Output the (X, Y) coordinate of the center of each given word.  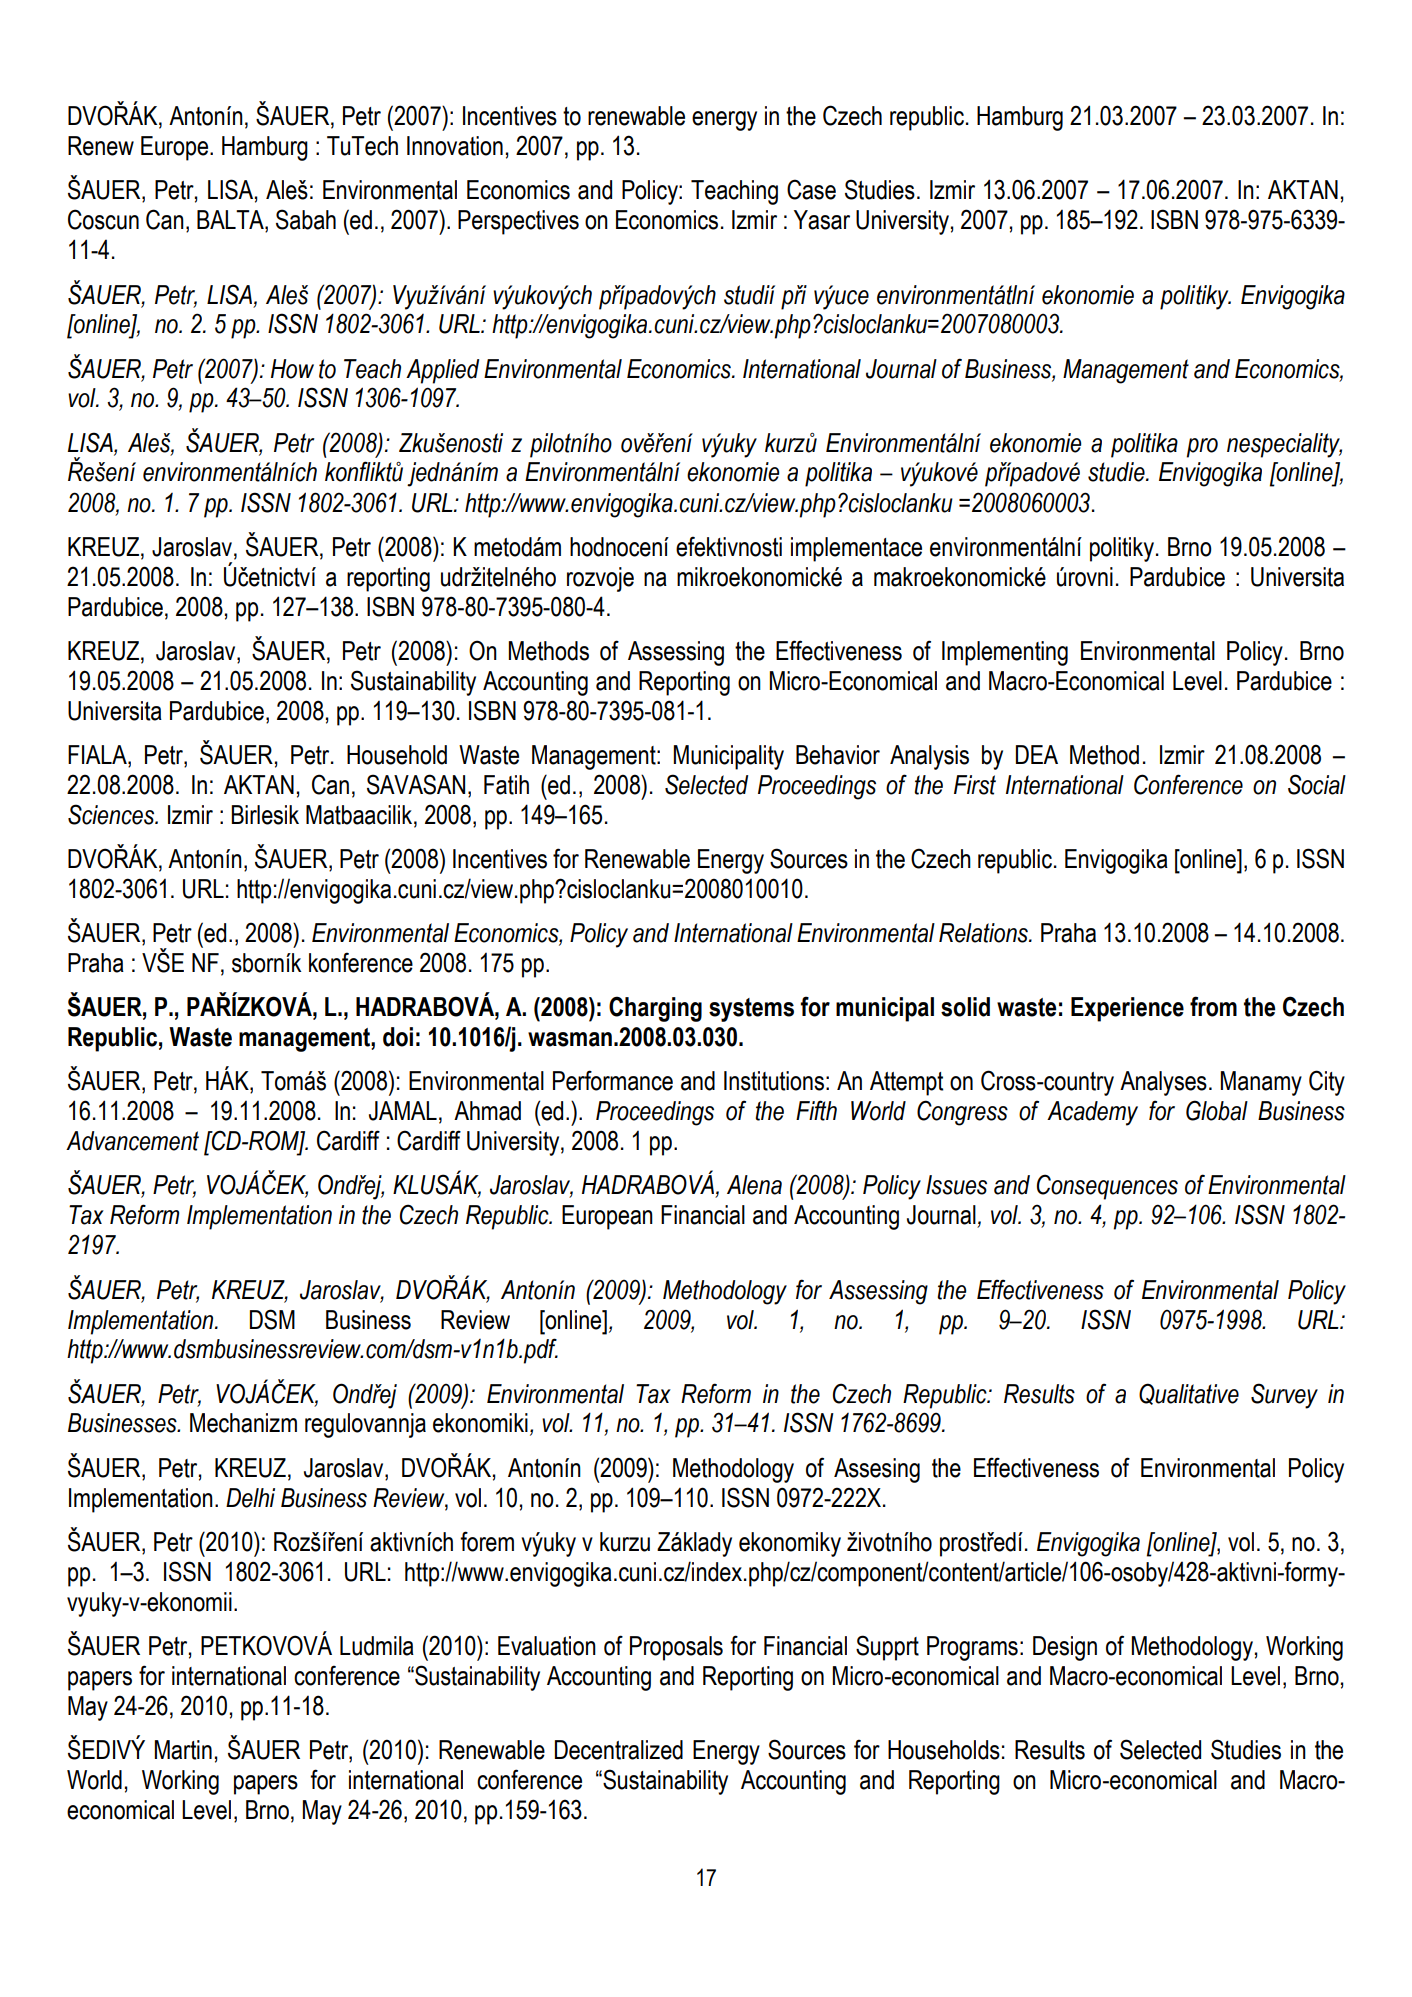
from (1213, 1006)
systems (751, 1010)
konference (361, 962)
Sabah (306, 219)
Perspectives (518, 222)
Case (811, 189)
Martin (183, 1750)
